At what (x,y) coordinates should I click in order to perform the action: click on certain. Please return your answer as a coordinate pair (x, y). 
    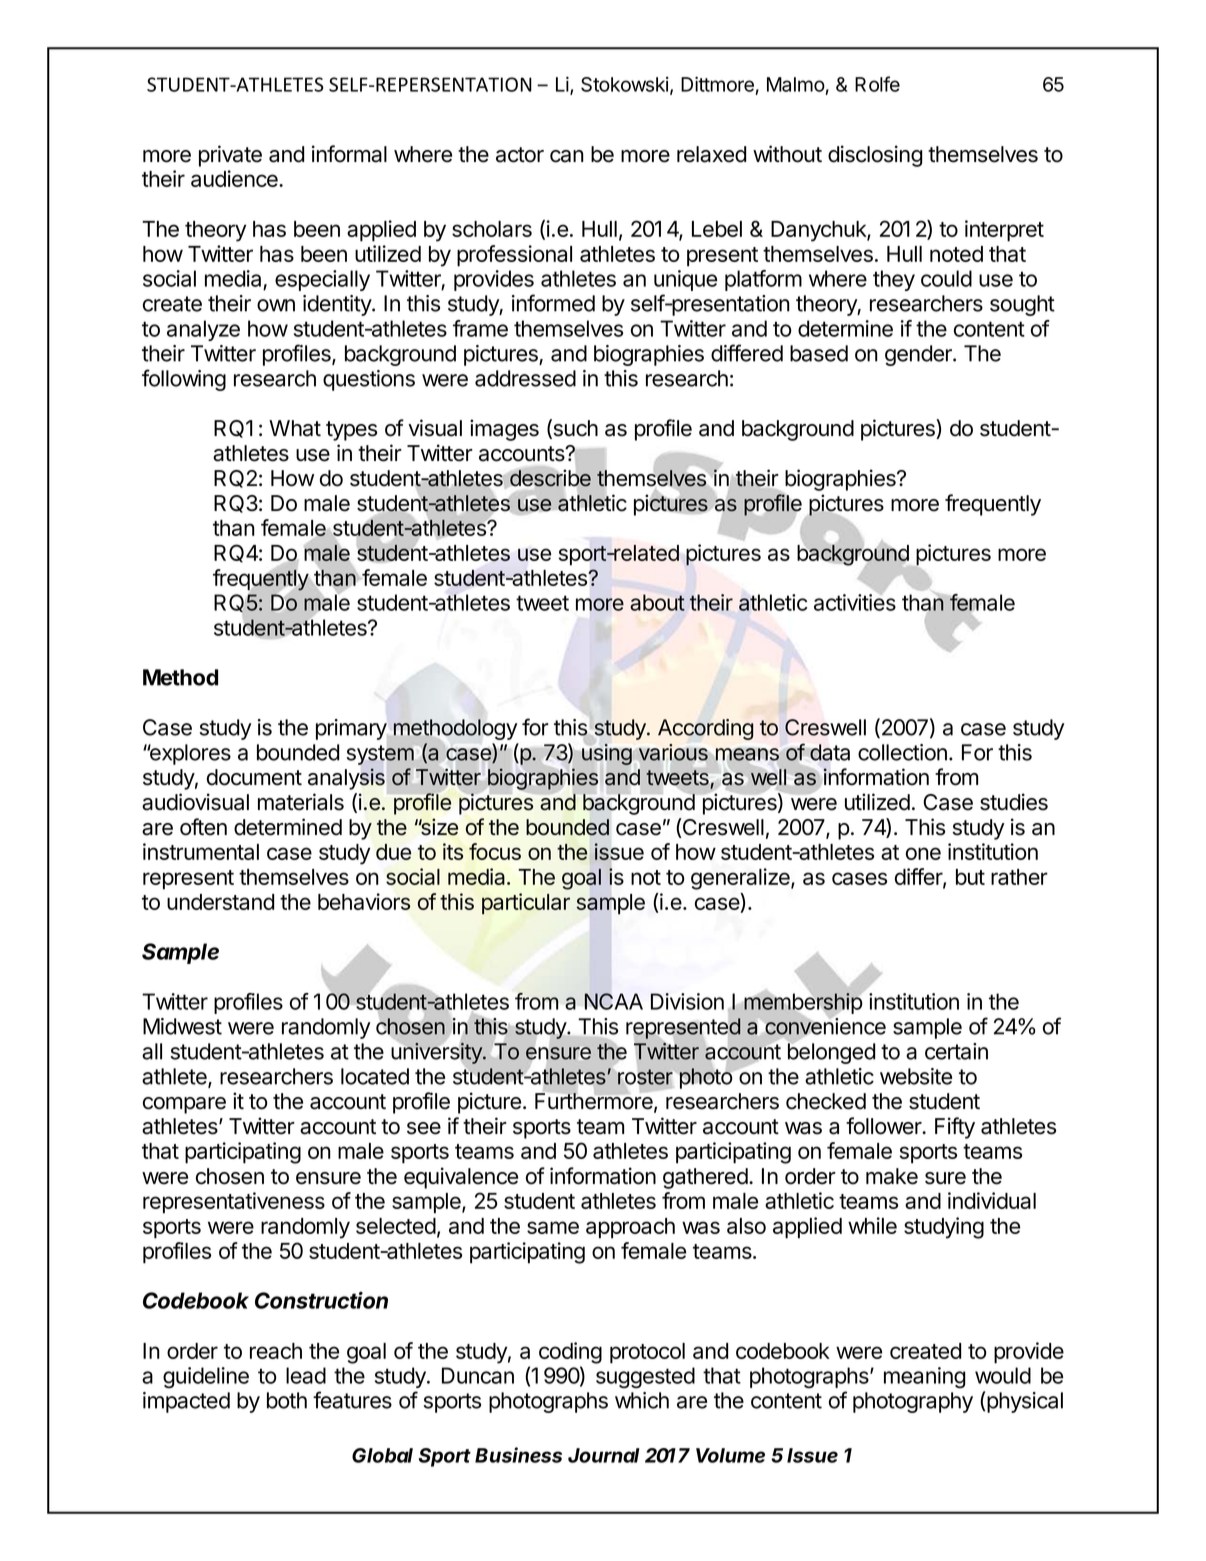
    Looking at the image, I should click on (956, 1051).
